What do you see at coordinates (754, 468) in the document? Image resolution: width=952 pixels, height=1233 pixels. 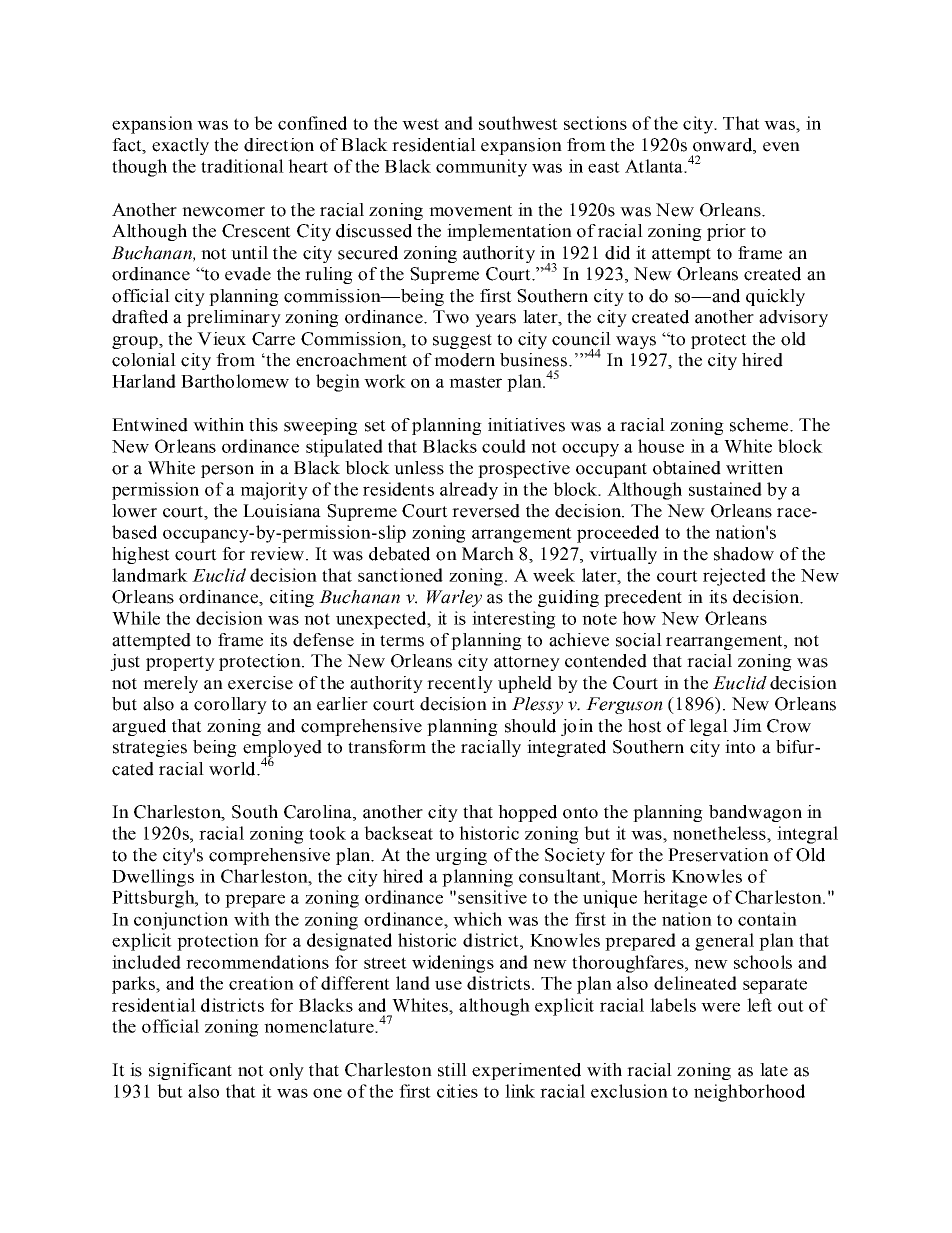 I see `written` at bounding box center [754, 468].
